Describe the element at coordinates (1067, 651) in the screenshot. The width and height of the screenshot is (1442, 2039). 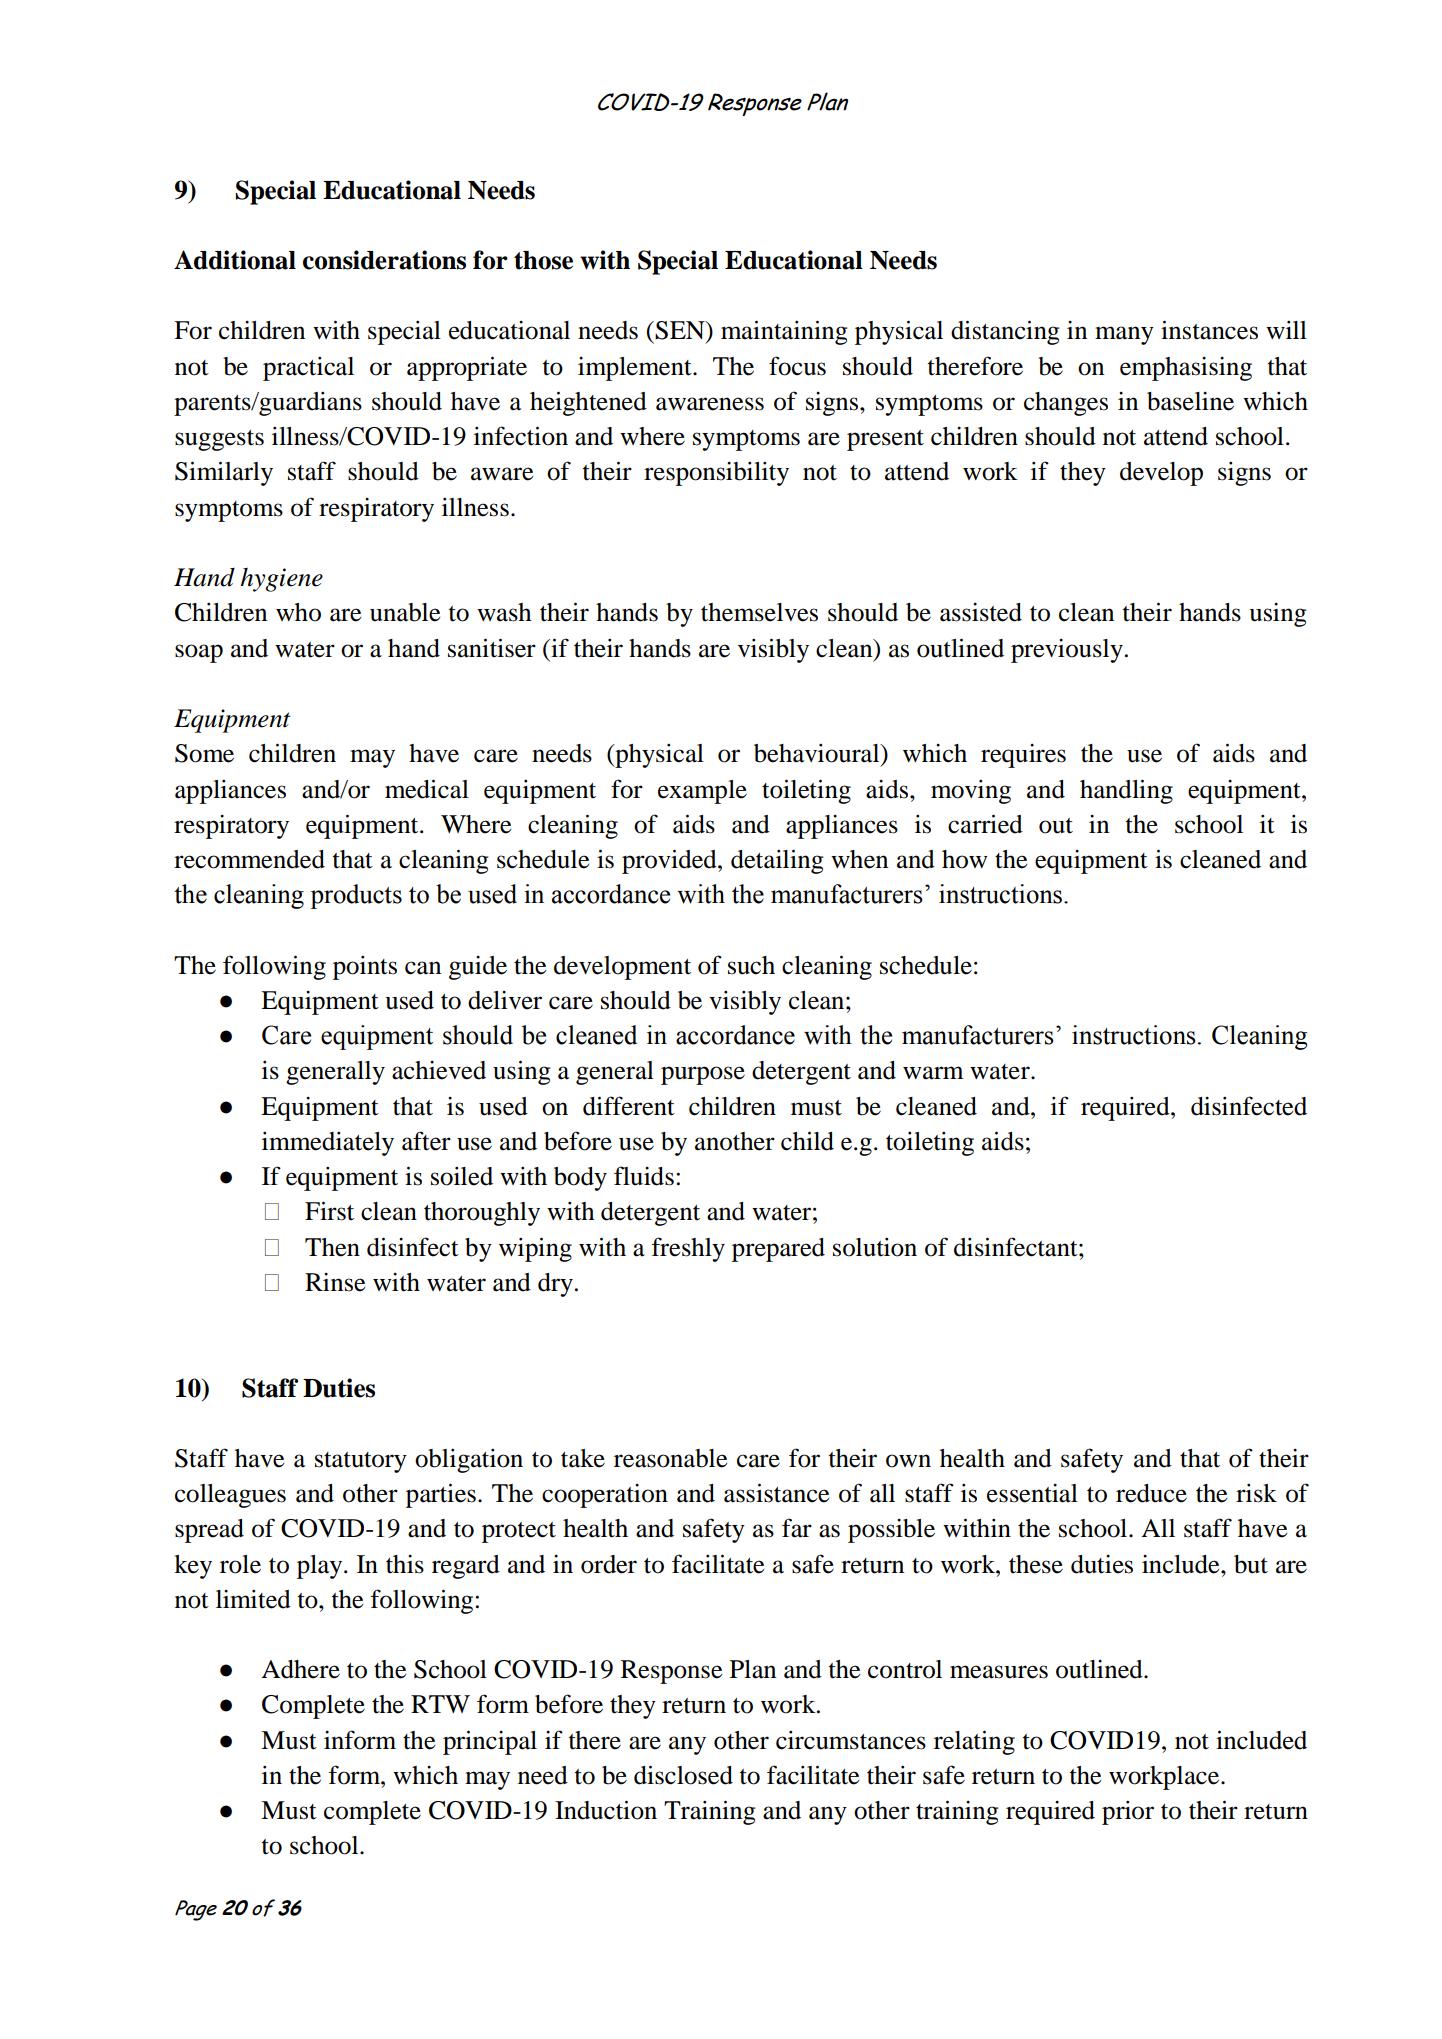
I see `previously` at that location.
